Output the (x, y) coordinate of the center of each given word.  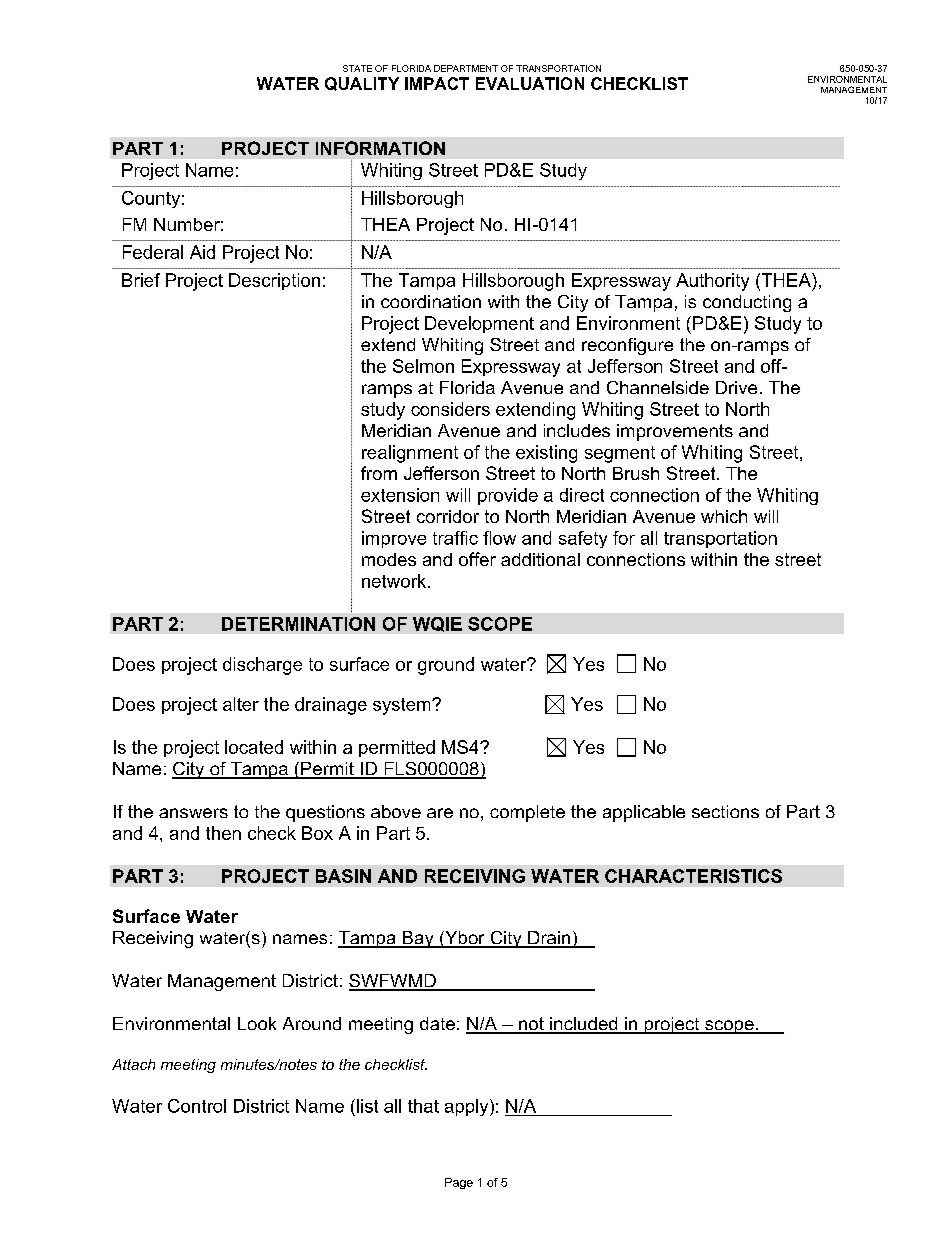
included (584, 1025)
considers (450, 409)
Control (197, 1106)
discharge (262, 666)
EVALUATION (530, 83)
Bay (418, 939)
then (223, 833)
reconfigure (627, 346)
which (724, 516)
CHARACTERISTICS (693, 876)
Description (274, 281)
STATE (357, 68)
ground (446, 666)
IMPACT (437, 83)
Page (459, 1183)
